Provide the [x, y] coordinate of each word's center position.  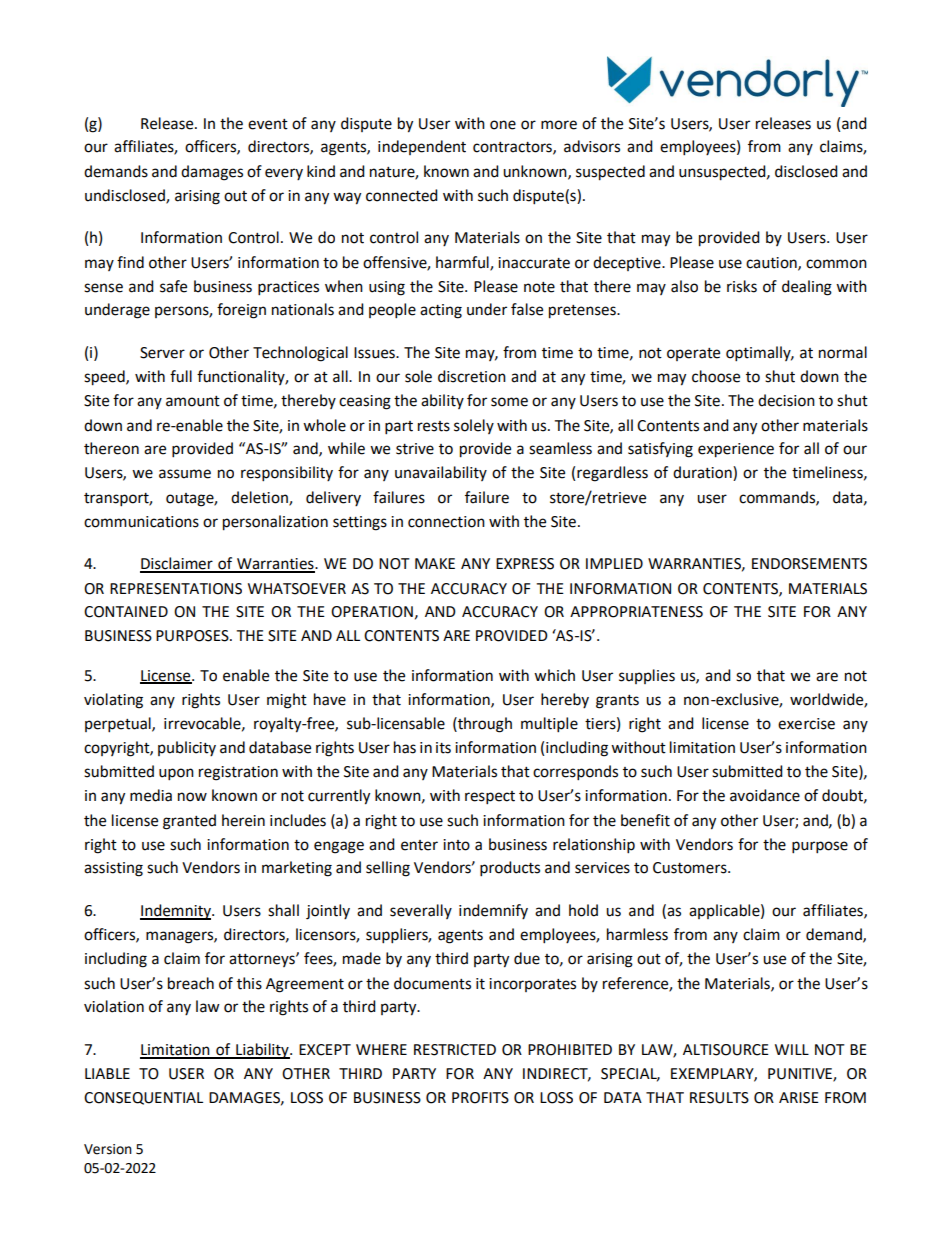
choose [716, 376]
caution [772, 263]
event [268, 124]
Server [162, 353]
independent [422, 147]
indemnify [493, 911]
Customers [691, 868]
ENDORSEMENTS [809, 564]
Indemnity [176, 912]
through [484, 725]
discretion [472, 376]
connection [446, 522]
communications [141, 522]
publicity [187, 748]
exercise [806, 724]
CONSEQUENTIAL [143, 1098]
